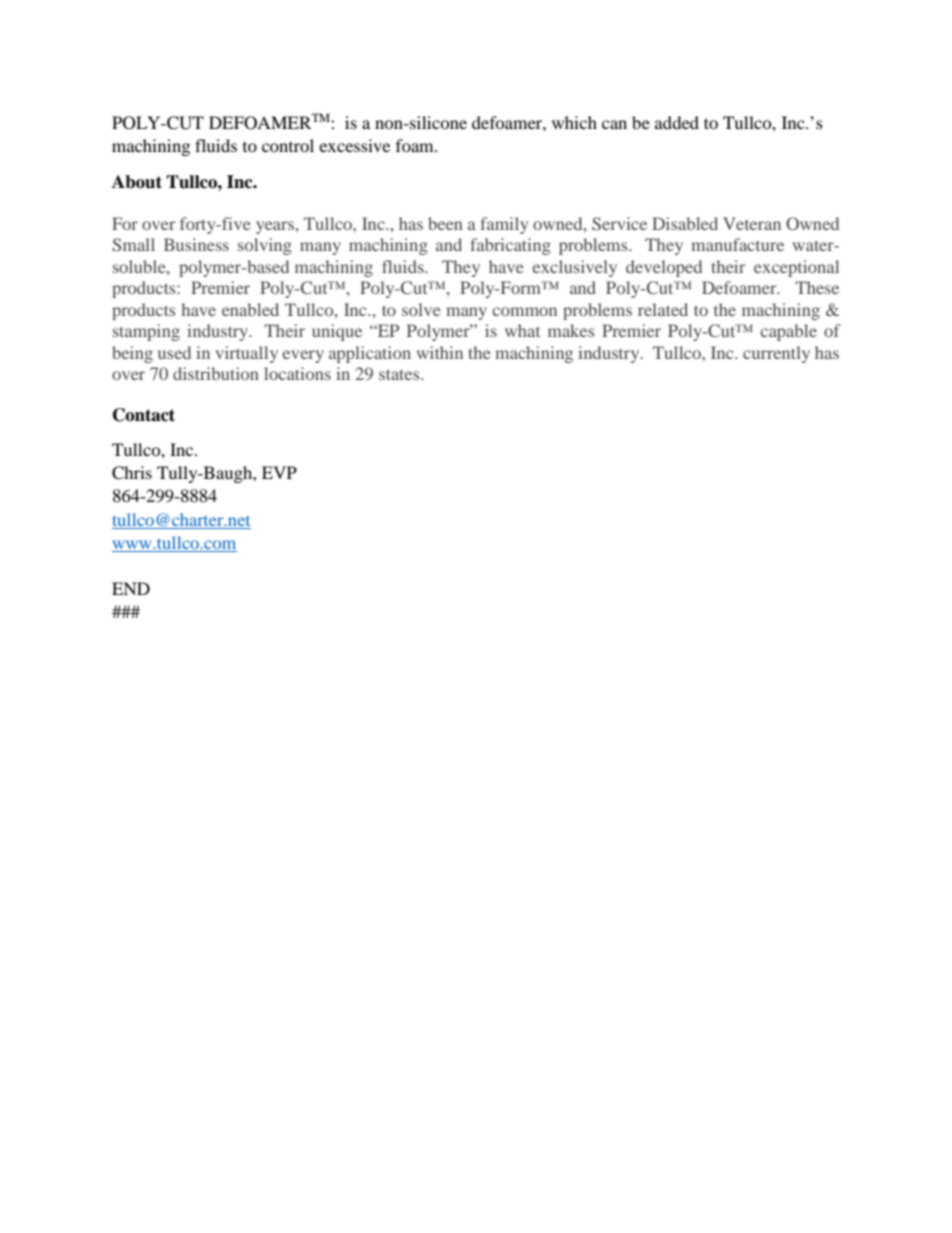  Describe the element at coordinates (279, 472) in the screenshot. I see `EVP` at that location.
